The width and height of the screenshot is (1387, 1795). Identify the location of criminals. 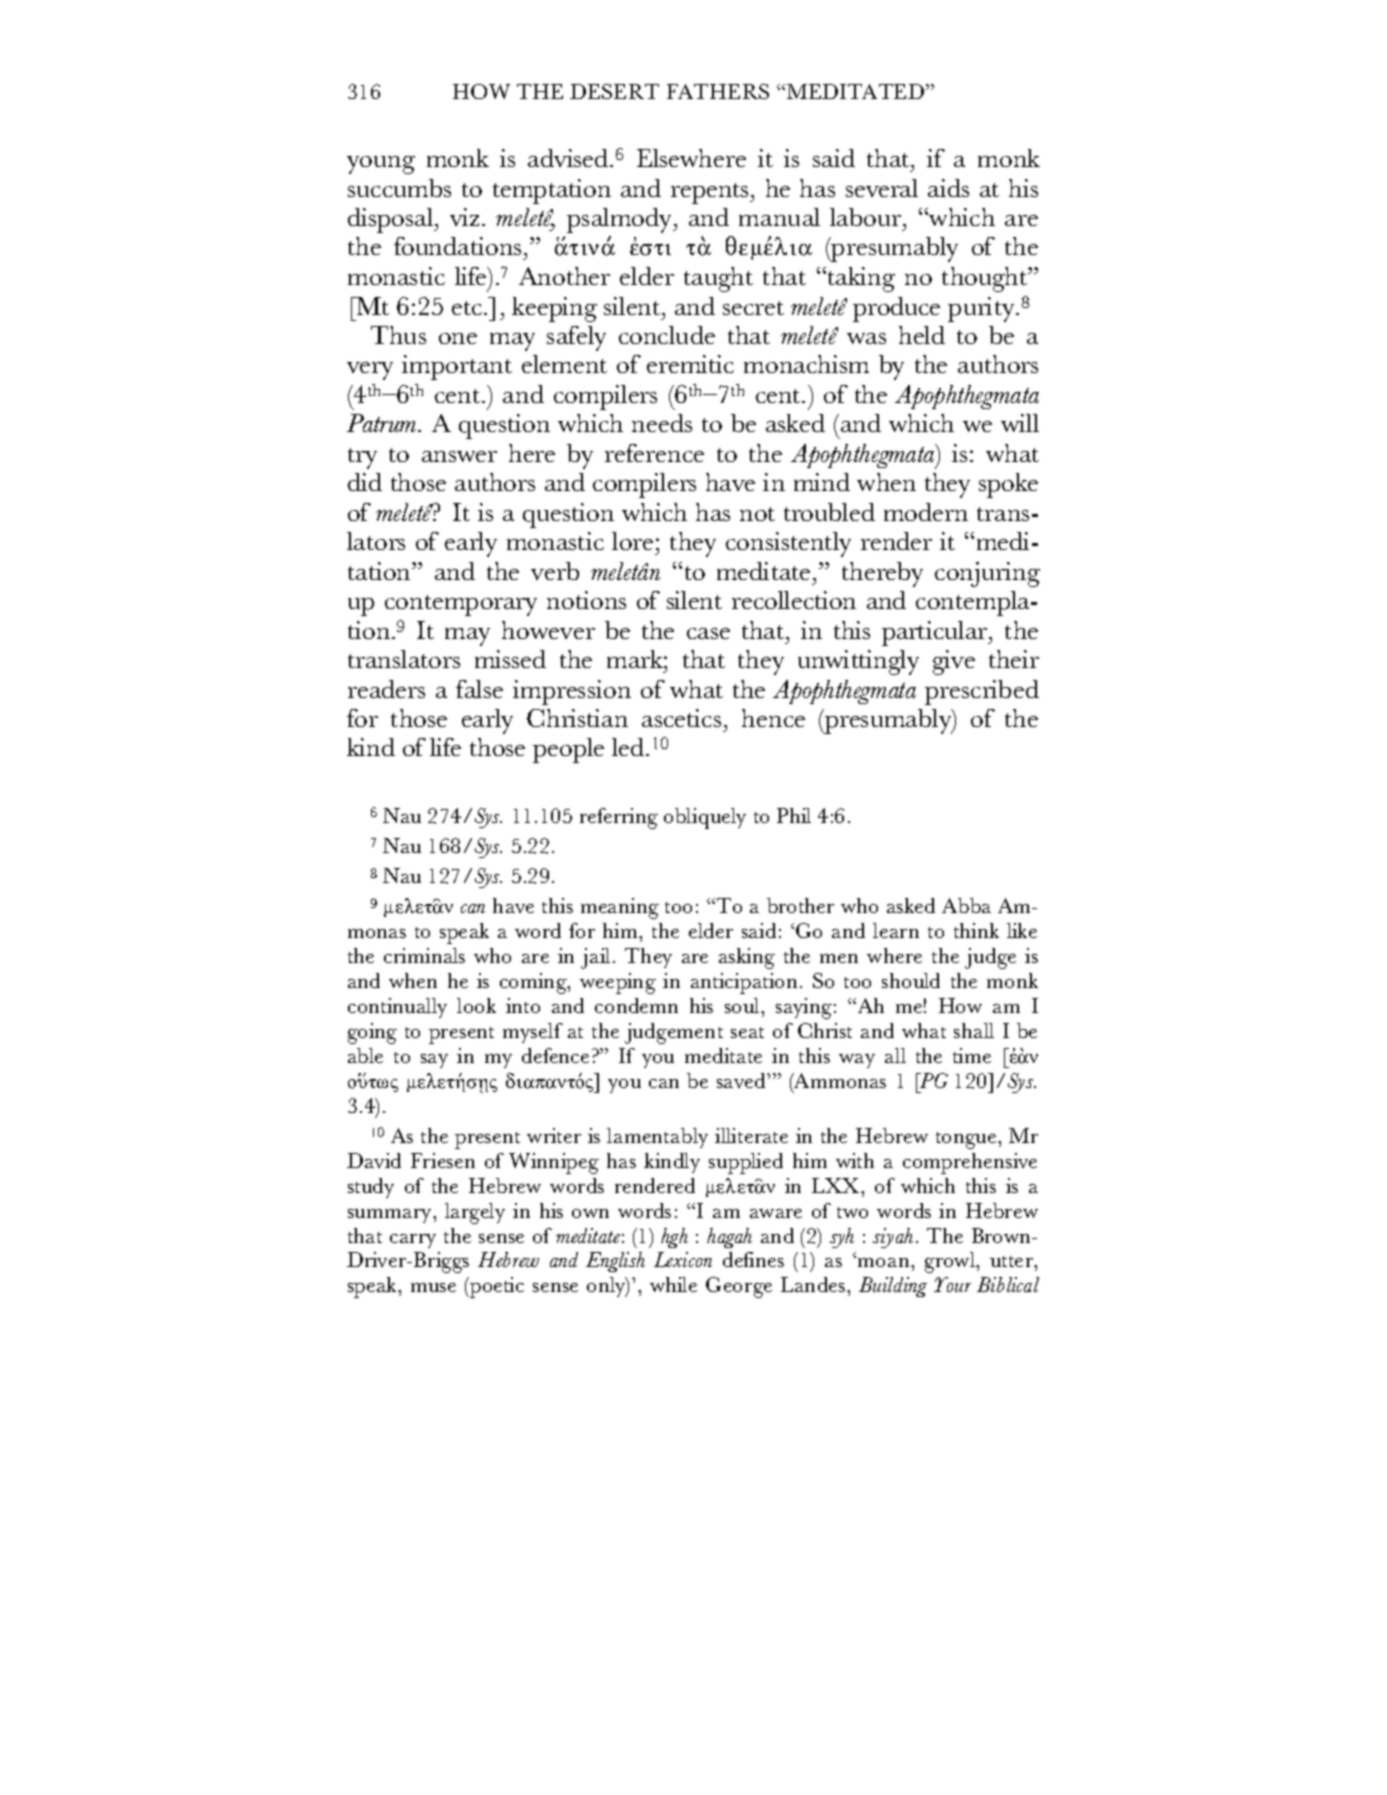
(424, 955).
